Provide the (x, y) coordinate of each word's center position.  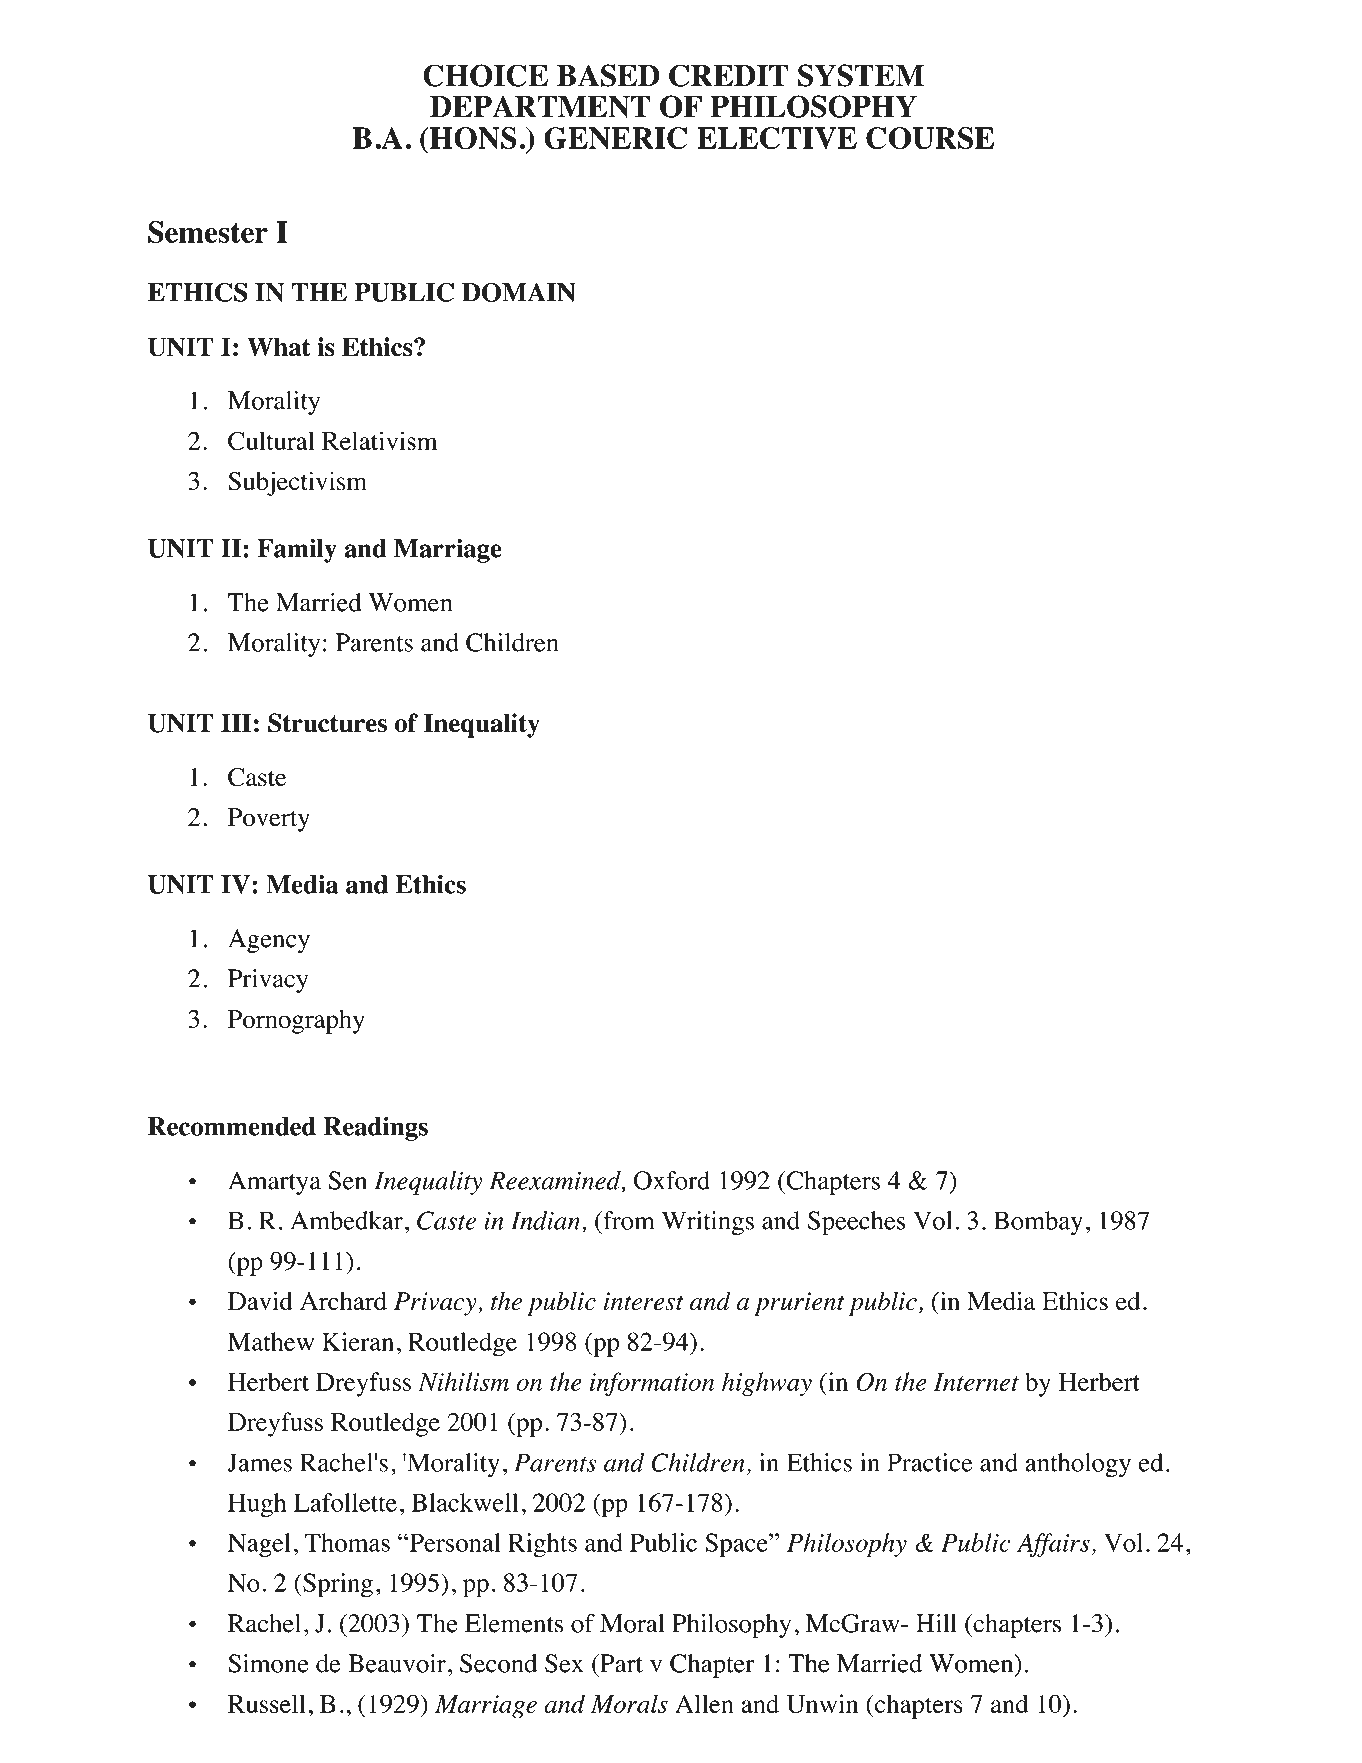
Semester (208, 232)
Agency (269, 941)
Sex (564, 1663)
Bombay (1038, 1223)
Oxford (672, 1180)
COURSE (930, 138)
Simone (268, 1663)
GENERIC (615, 138)
